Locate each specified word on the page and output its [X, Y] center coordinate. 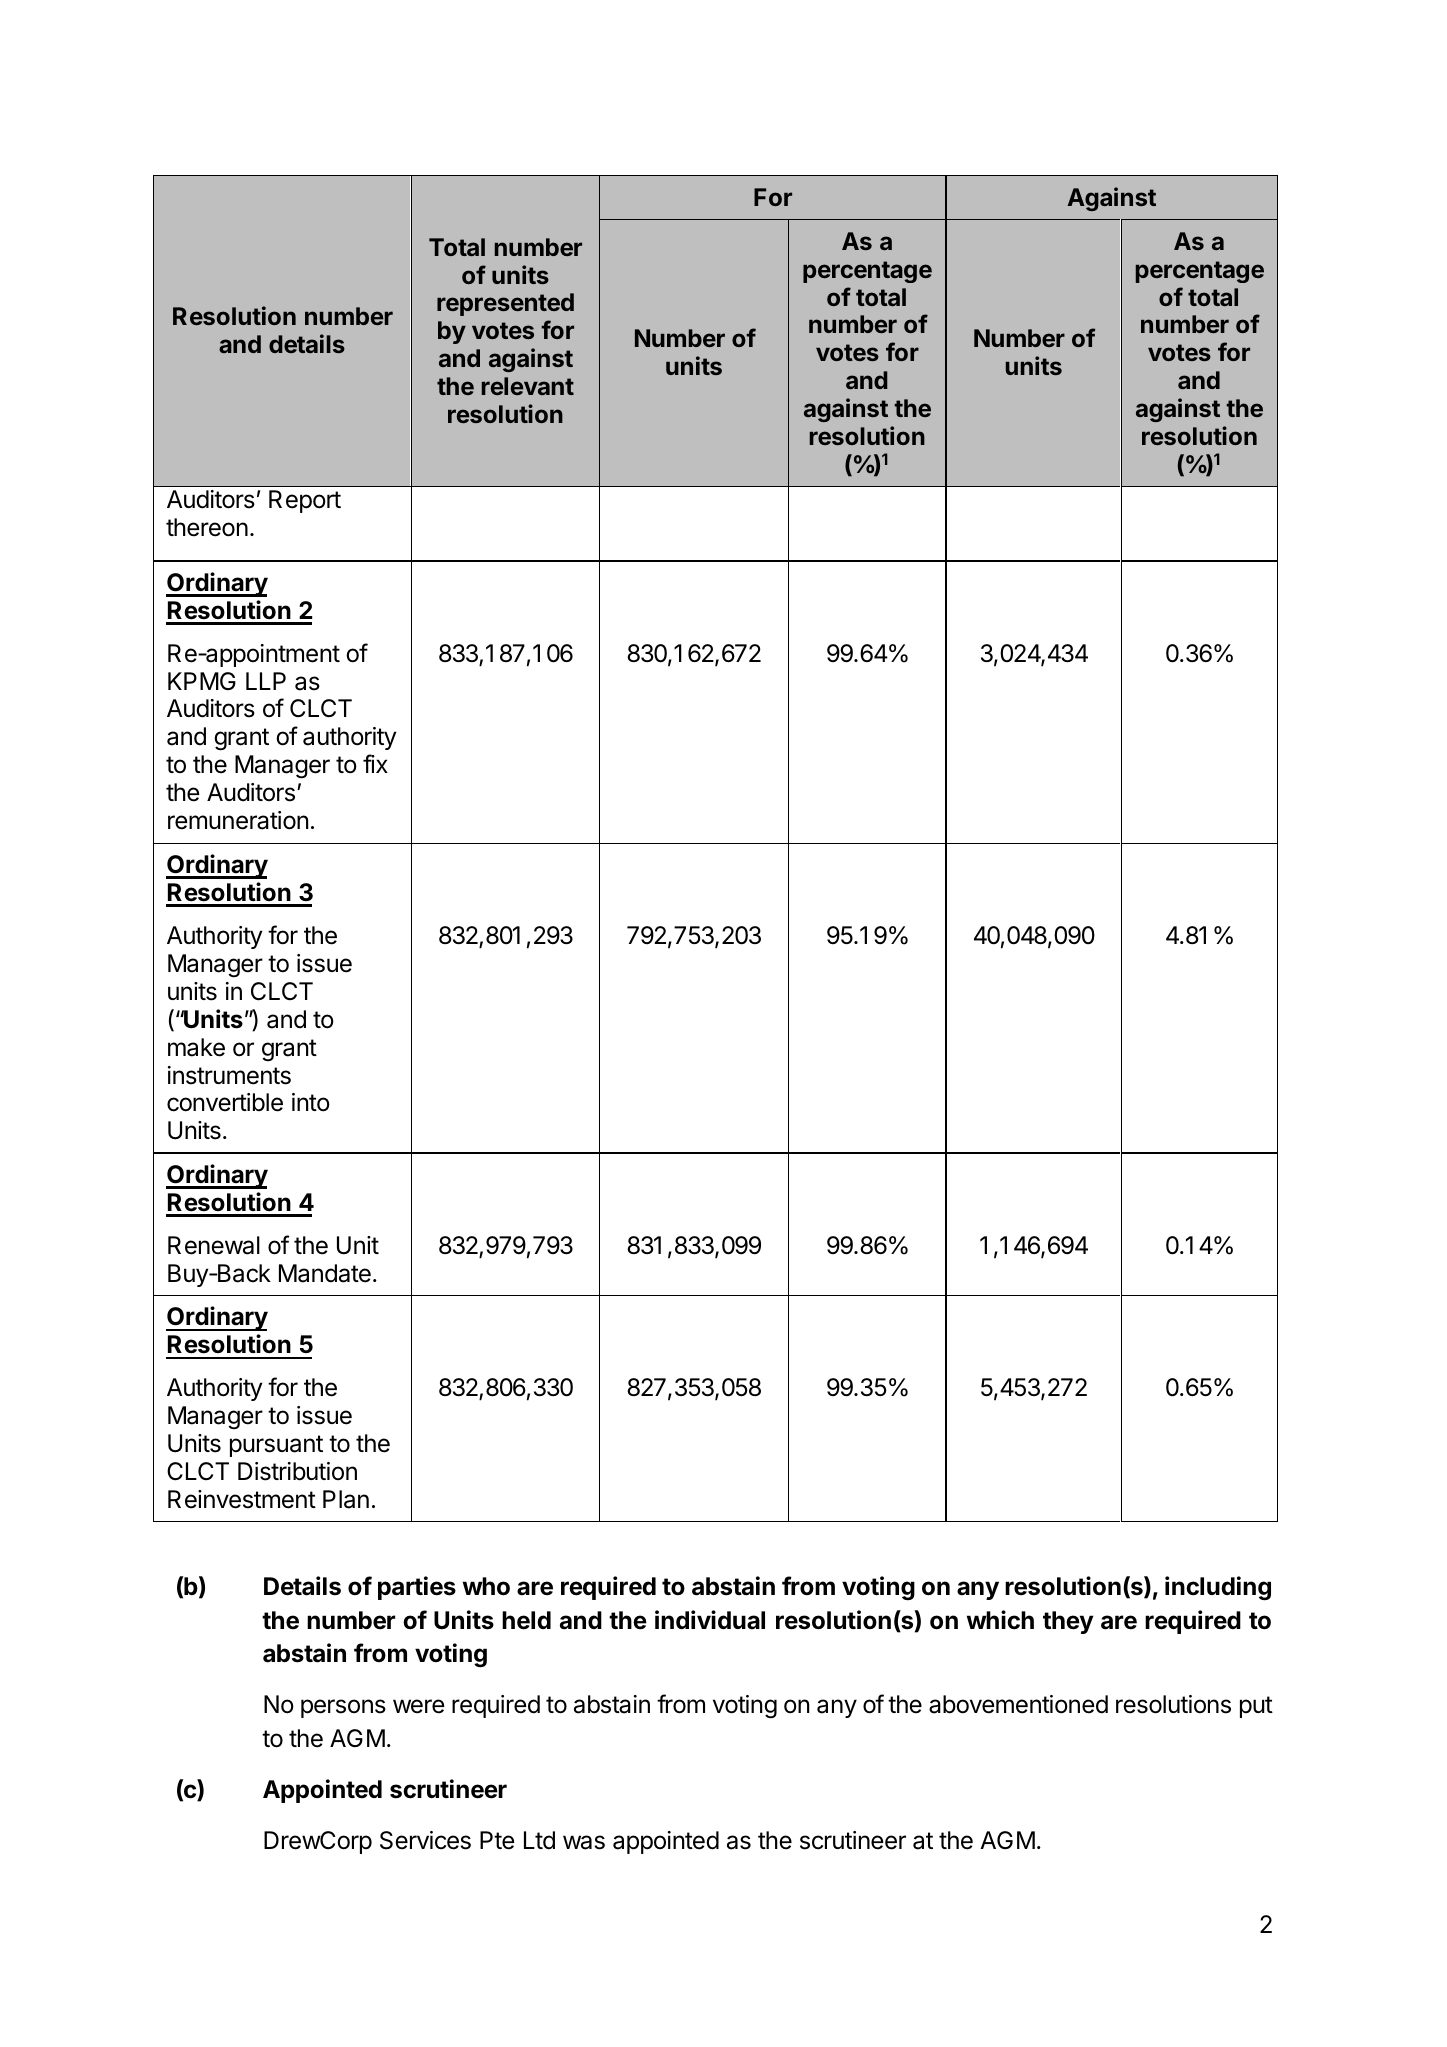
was [584, 1842]
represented [505, 304]
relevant [528, 386]
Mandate [325, 1273]
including [1218, 1588]
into [311, 1102]
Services [425, 1840]
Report [305, 501]
